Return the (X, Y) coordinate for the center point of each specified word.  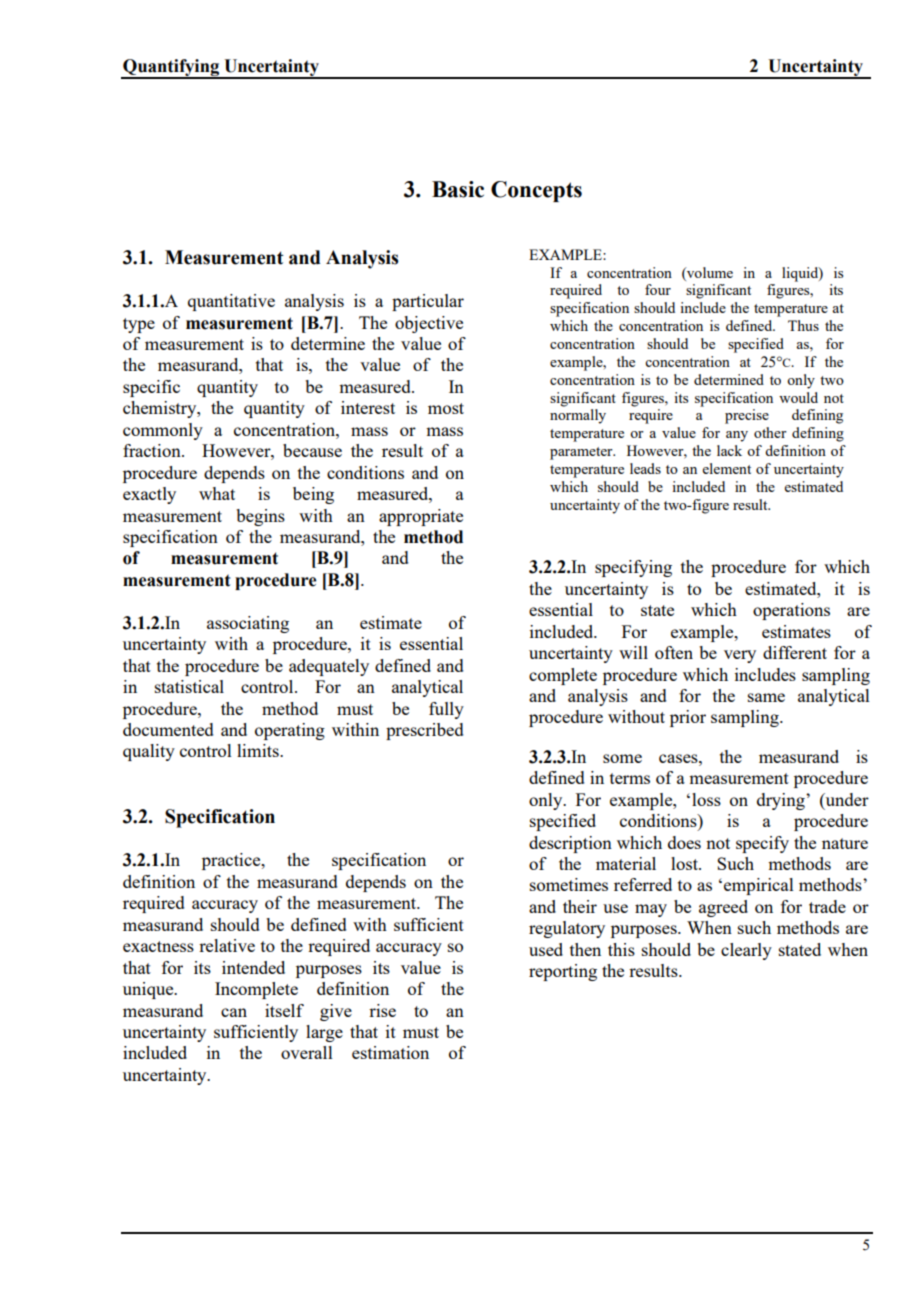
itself (284, 1010)
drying (782, 801)
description (570, 844)
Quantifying (171, 69)
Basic (458, 189)
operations (791, 611)
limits (259, 750)
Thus (803, 325)
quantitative (231, 302)
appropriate (421, 517)
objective (429, 324)
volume (709, 272)
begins (260, 517)
